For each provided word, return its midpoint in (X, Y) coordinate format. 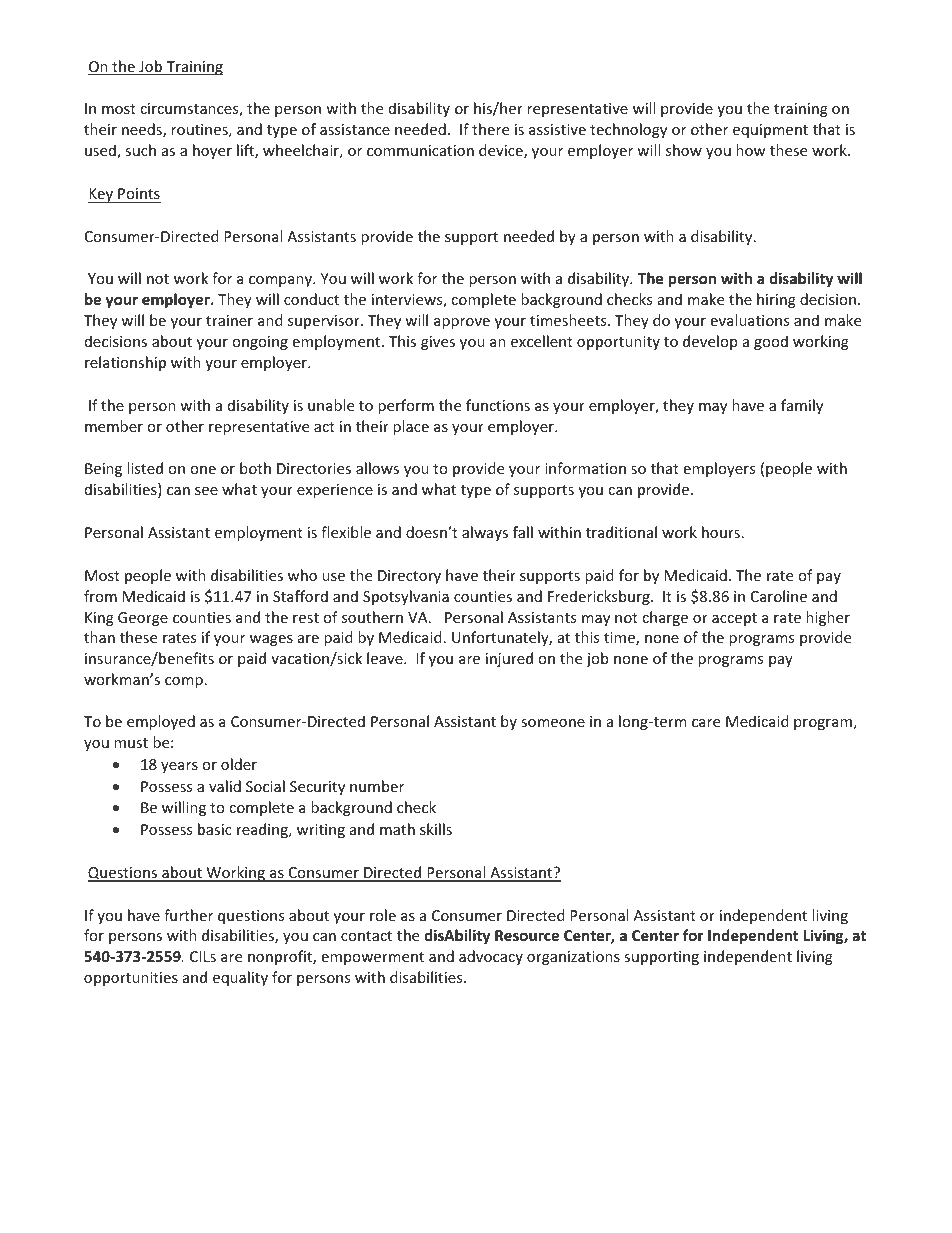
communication (420, 150)
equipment (770, 131)
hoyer (212, 151)
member (114, 426)
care (706, 723)
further (188, 915)
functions (498, 405)
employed (161, 722)
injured (509, 659)
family (802, 406)
